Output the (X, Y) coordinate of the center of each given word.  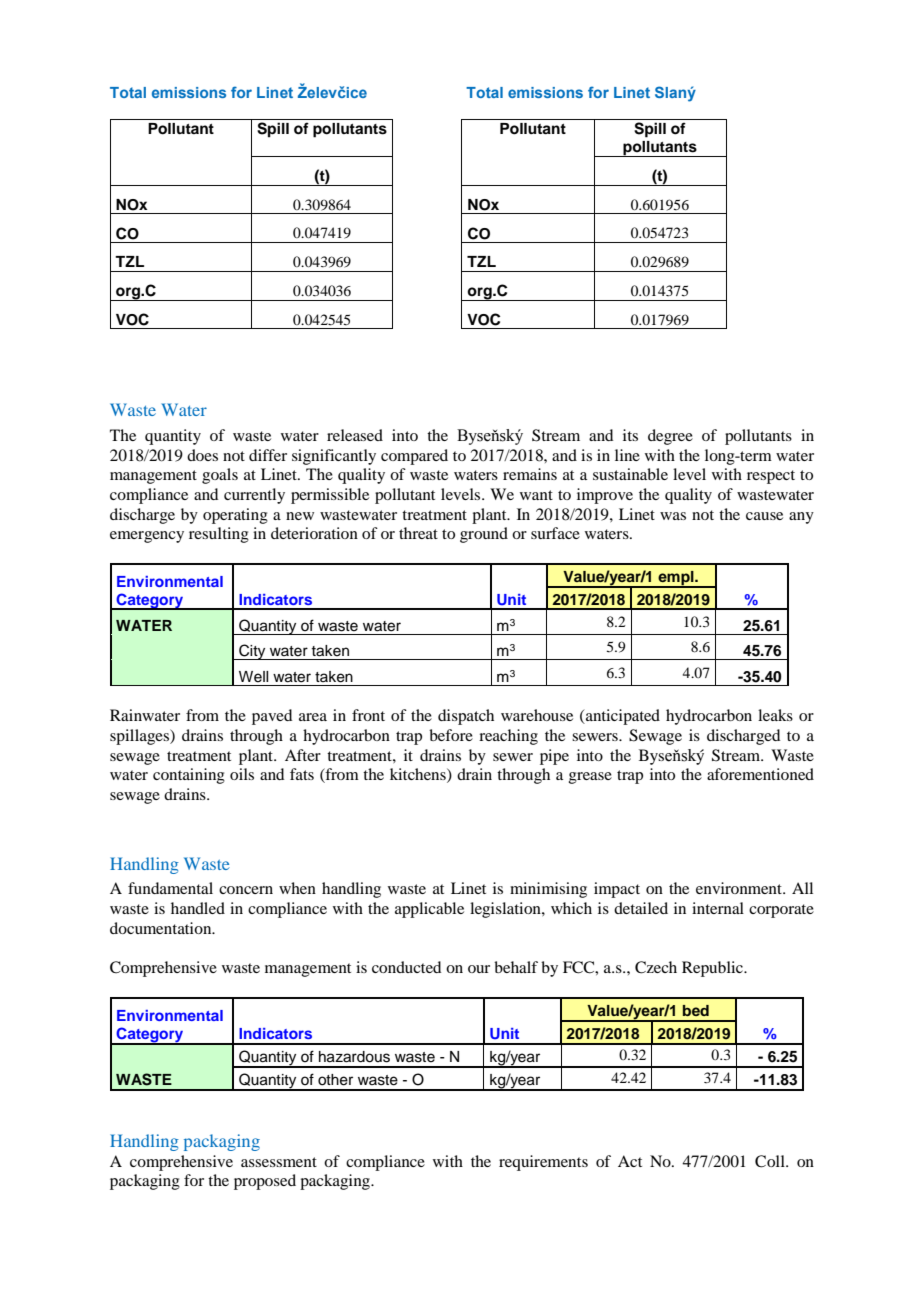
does (202, 455)
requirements (543, 1163)
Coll (771, 1161)
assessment (279, 1162)
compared (414, 457)
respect (771, 477)
